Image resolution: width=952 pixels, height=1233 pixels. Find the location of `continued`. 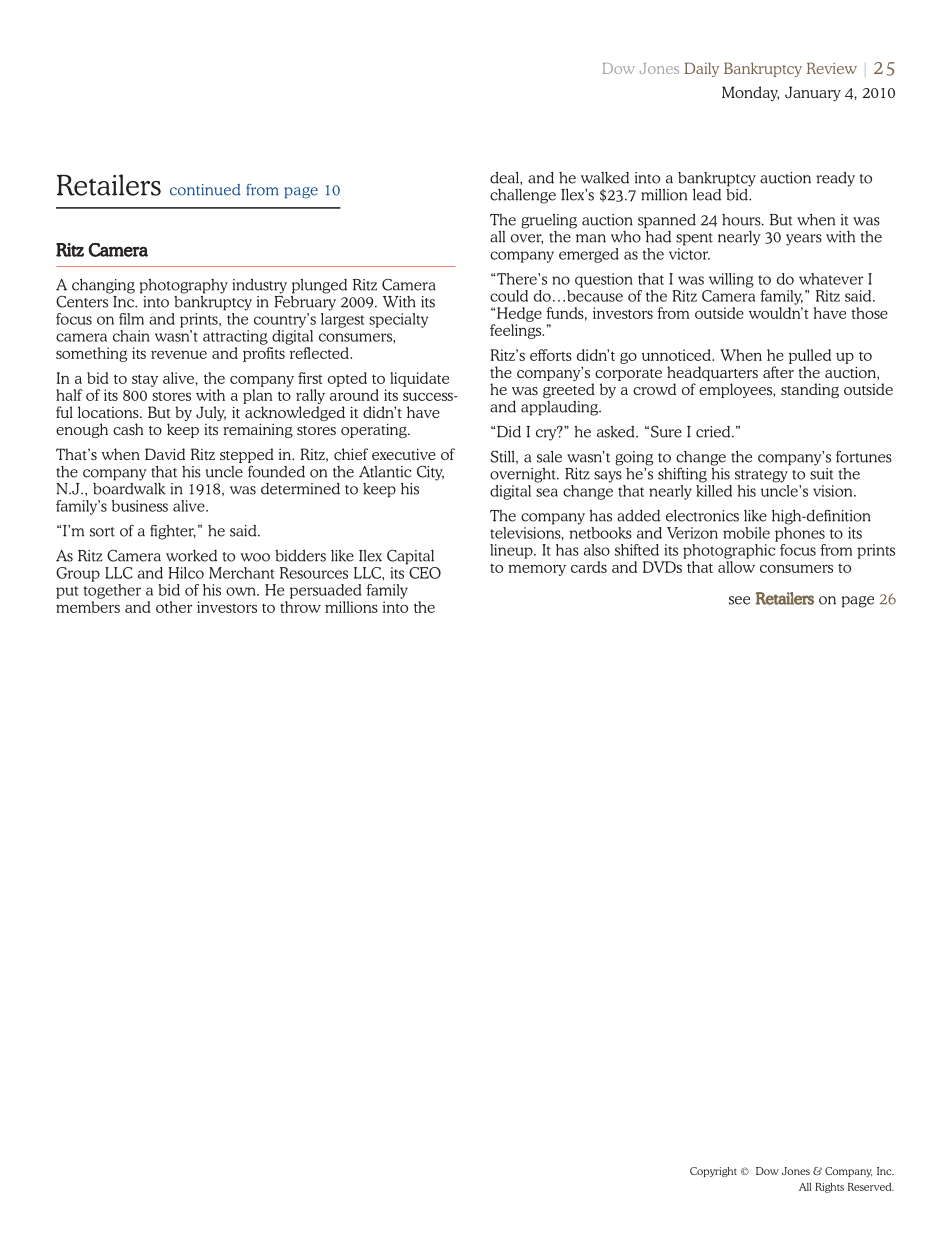

continued is located at coordinates (205, 190).
